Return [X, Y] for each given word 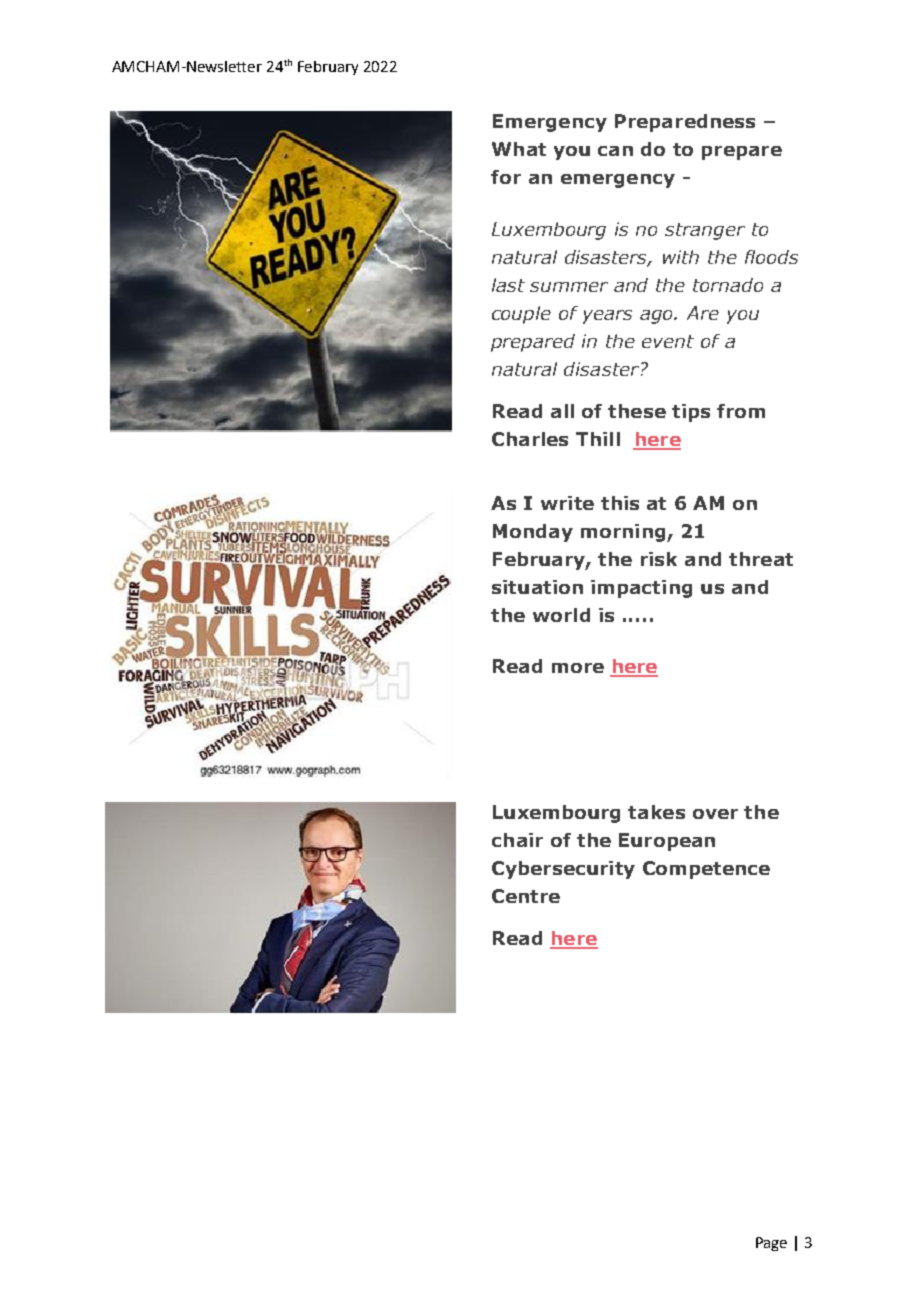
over [715, 814]
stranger [705, 231]
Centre [526, 896]
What [519, 149]
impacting [641, 589]
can [615, 151]
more [578, 668]
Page [771, 1244]
